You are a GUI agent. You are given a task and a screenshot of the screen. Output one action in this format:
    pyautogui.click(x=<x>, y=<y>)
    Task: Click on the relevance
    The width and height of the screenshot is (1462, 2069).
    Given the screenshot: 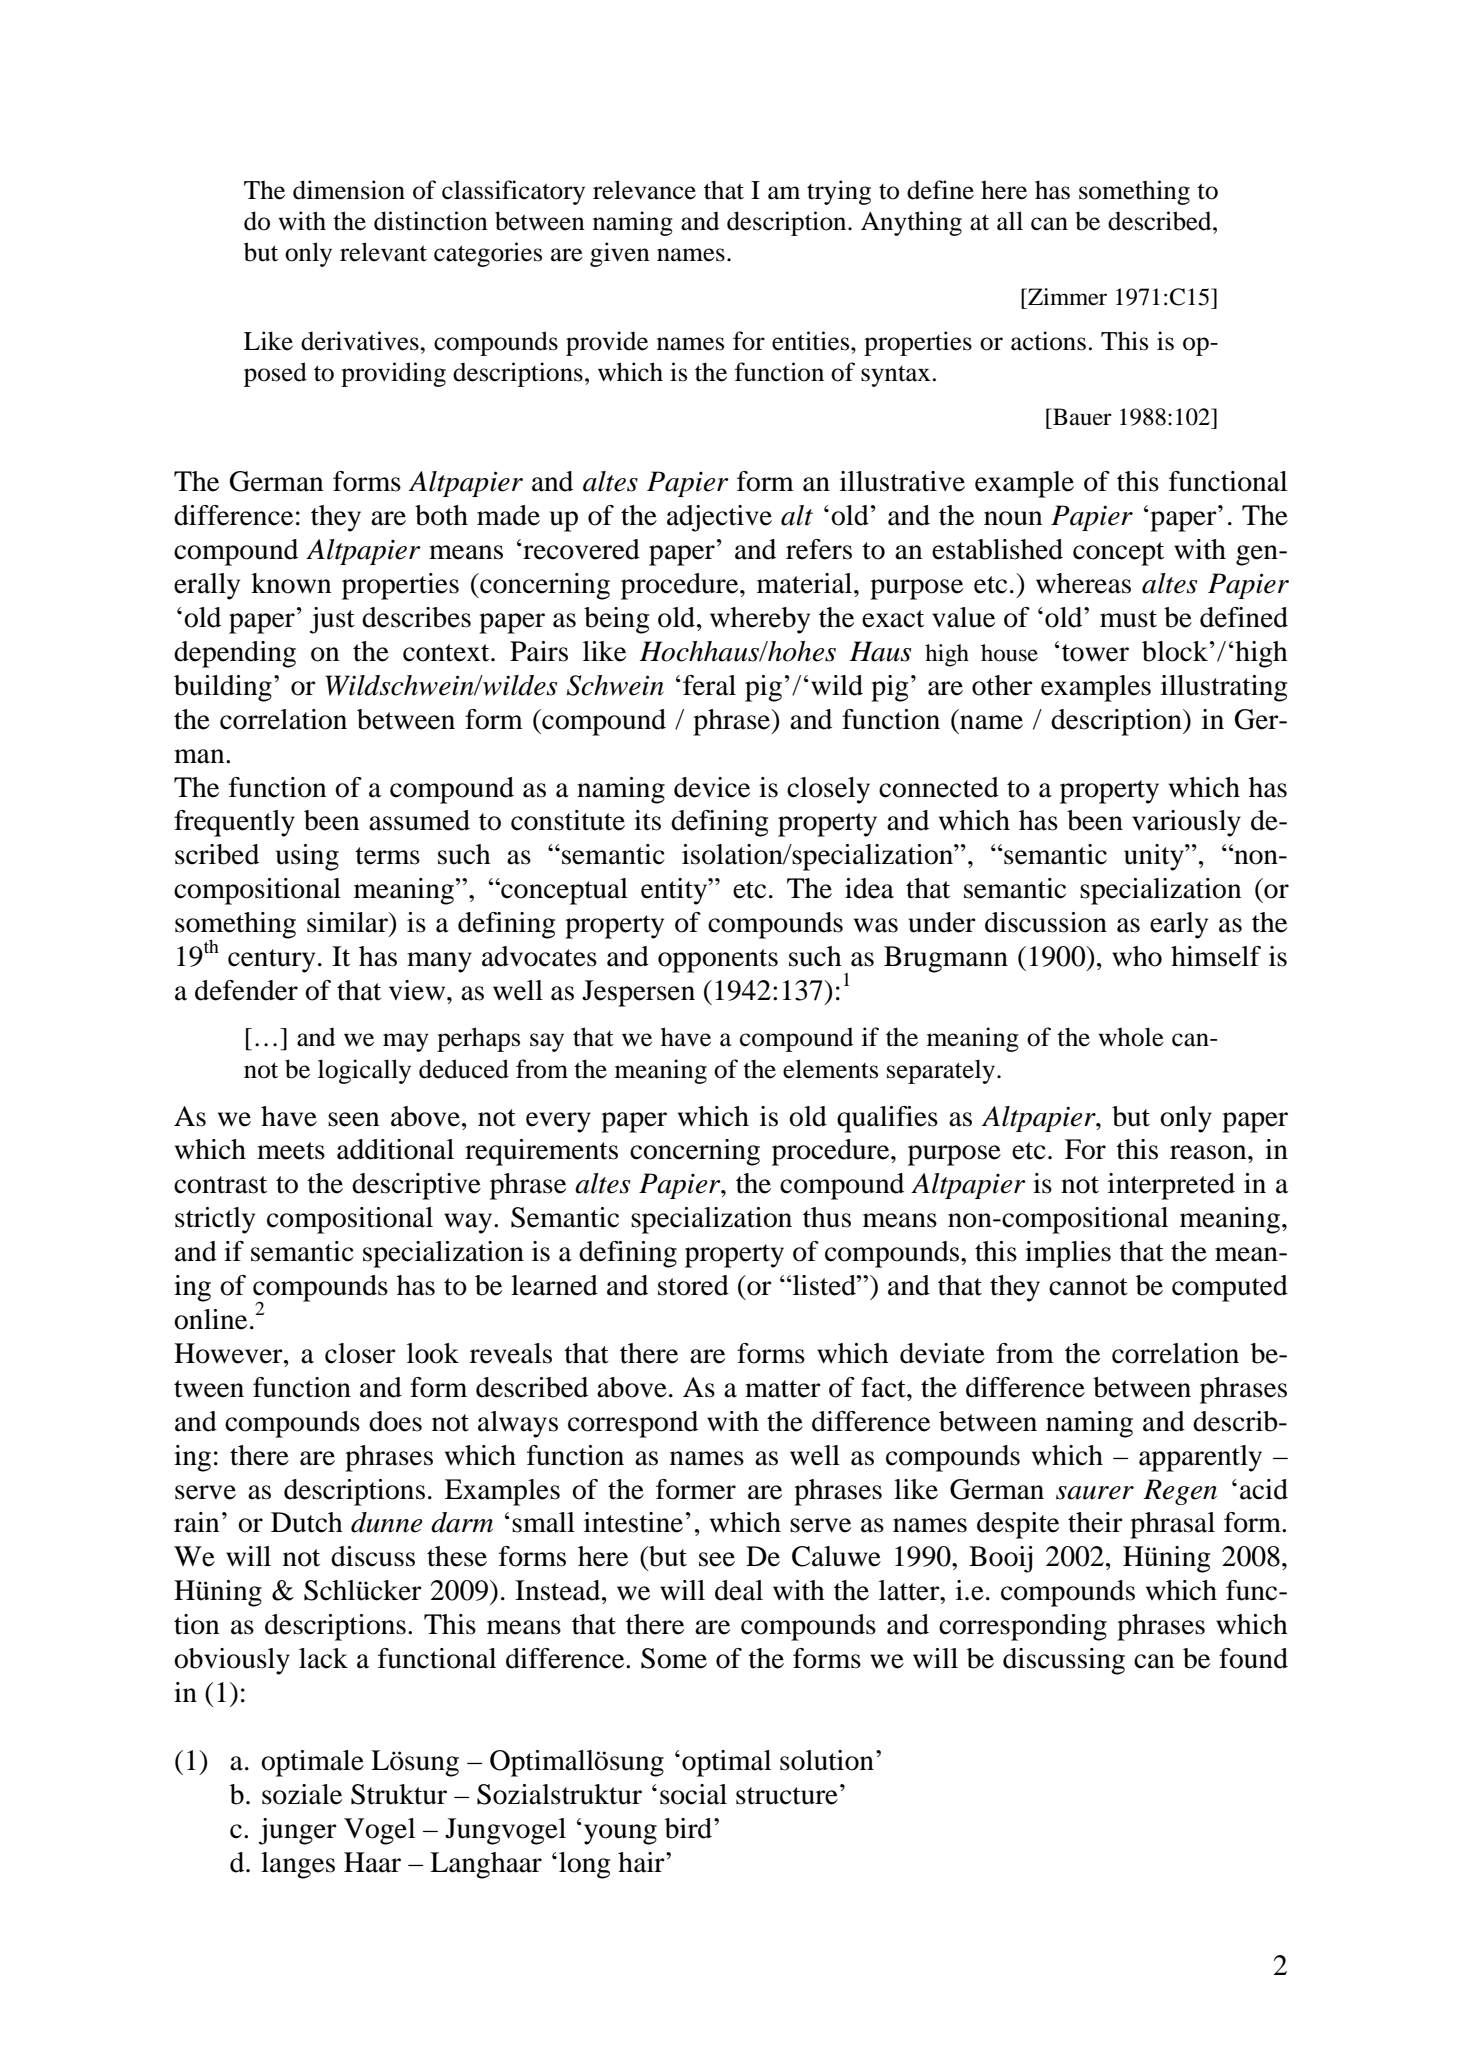 What is the action you would take?
    pyautogui.click(x=644, y=190)
